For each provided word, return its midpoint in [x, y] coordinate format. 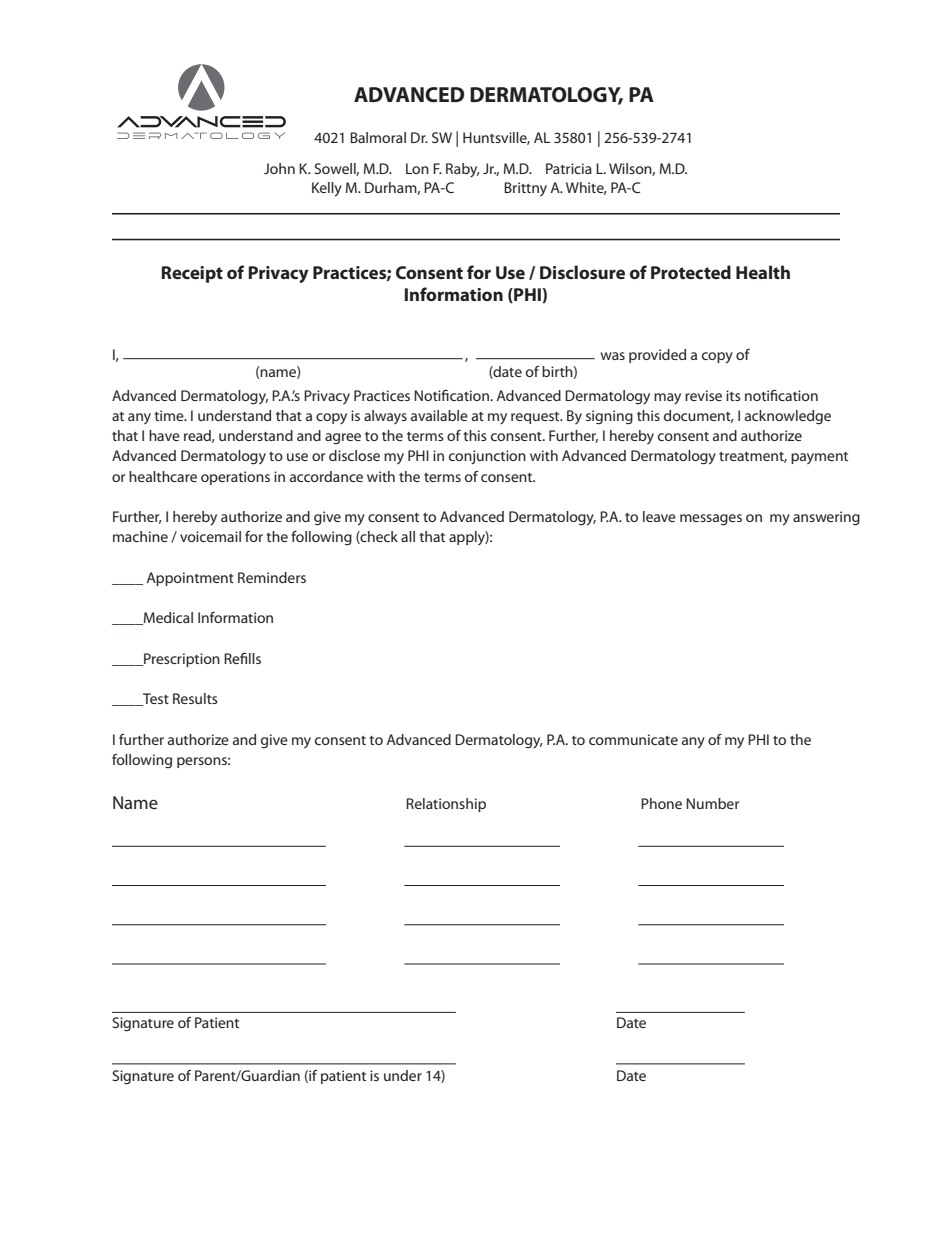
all [408, 536]
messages [711, 520]
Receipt [192, 274]
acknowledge [788, 417]
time [170, 415]
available [439, 415]
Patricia [569, 168]
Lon [417, 168]
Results [195, 698]
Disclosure [582, 272]
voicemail [210, 536]
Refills [242, 658]
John [279, 168]
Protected [691, 272]
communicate [633, 739]
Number [712, 803]
